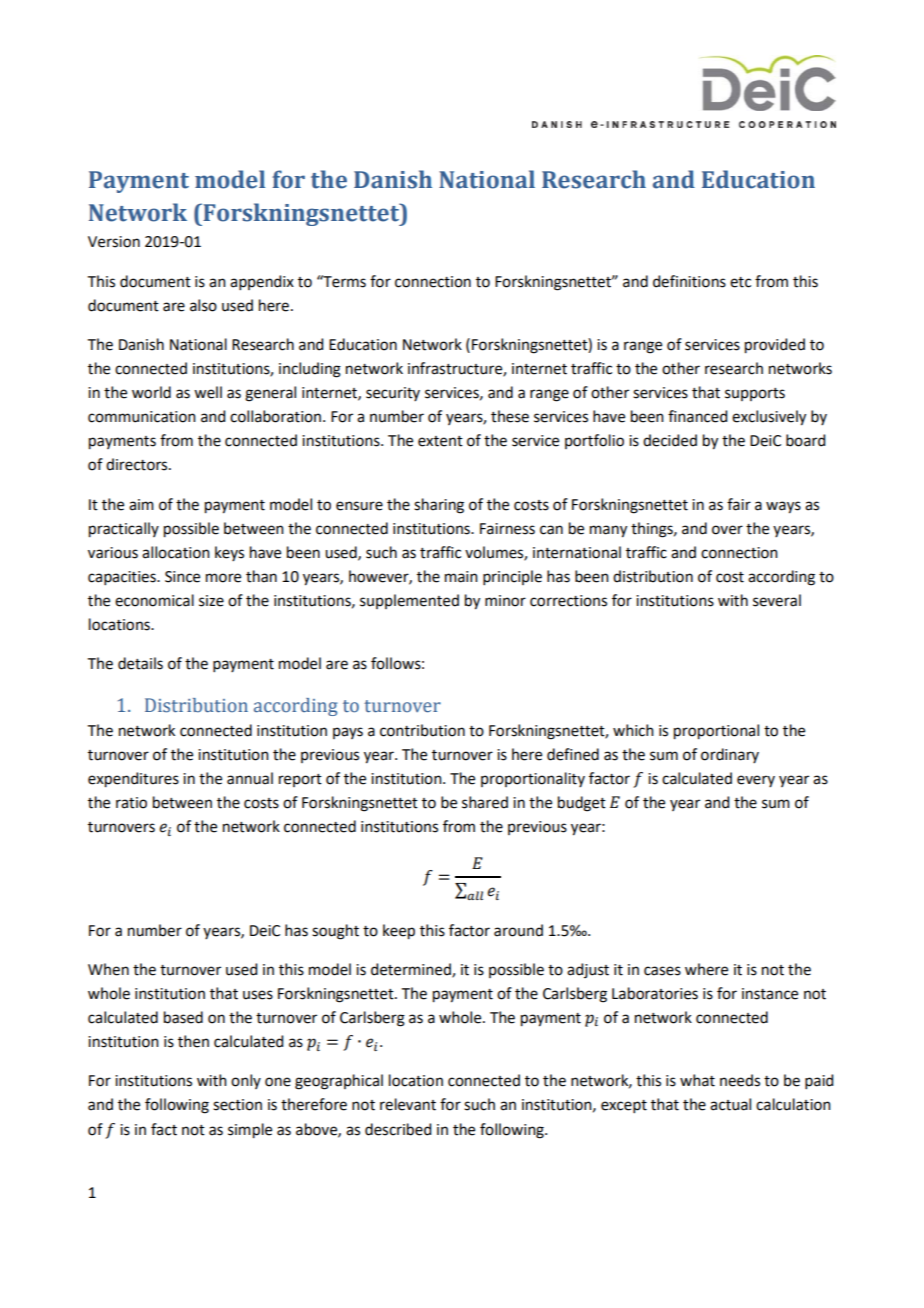 This screenshot has height=1308, width=924. What do you see at coordinates (408, 1104) in the screenshot?
I see `relevant` at bounding box center [408, 1104].
